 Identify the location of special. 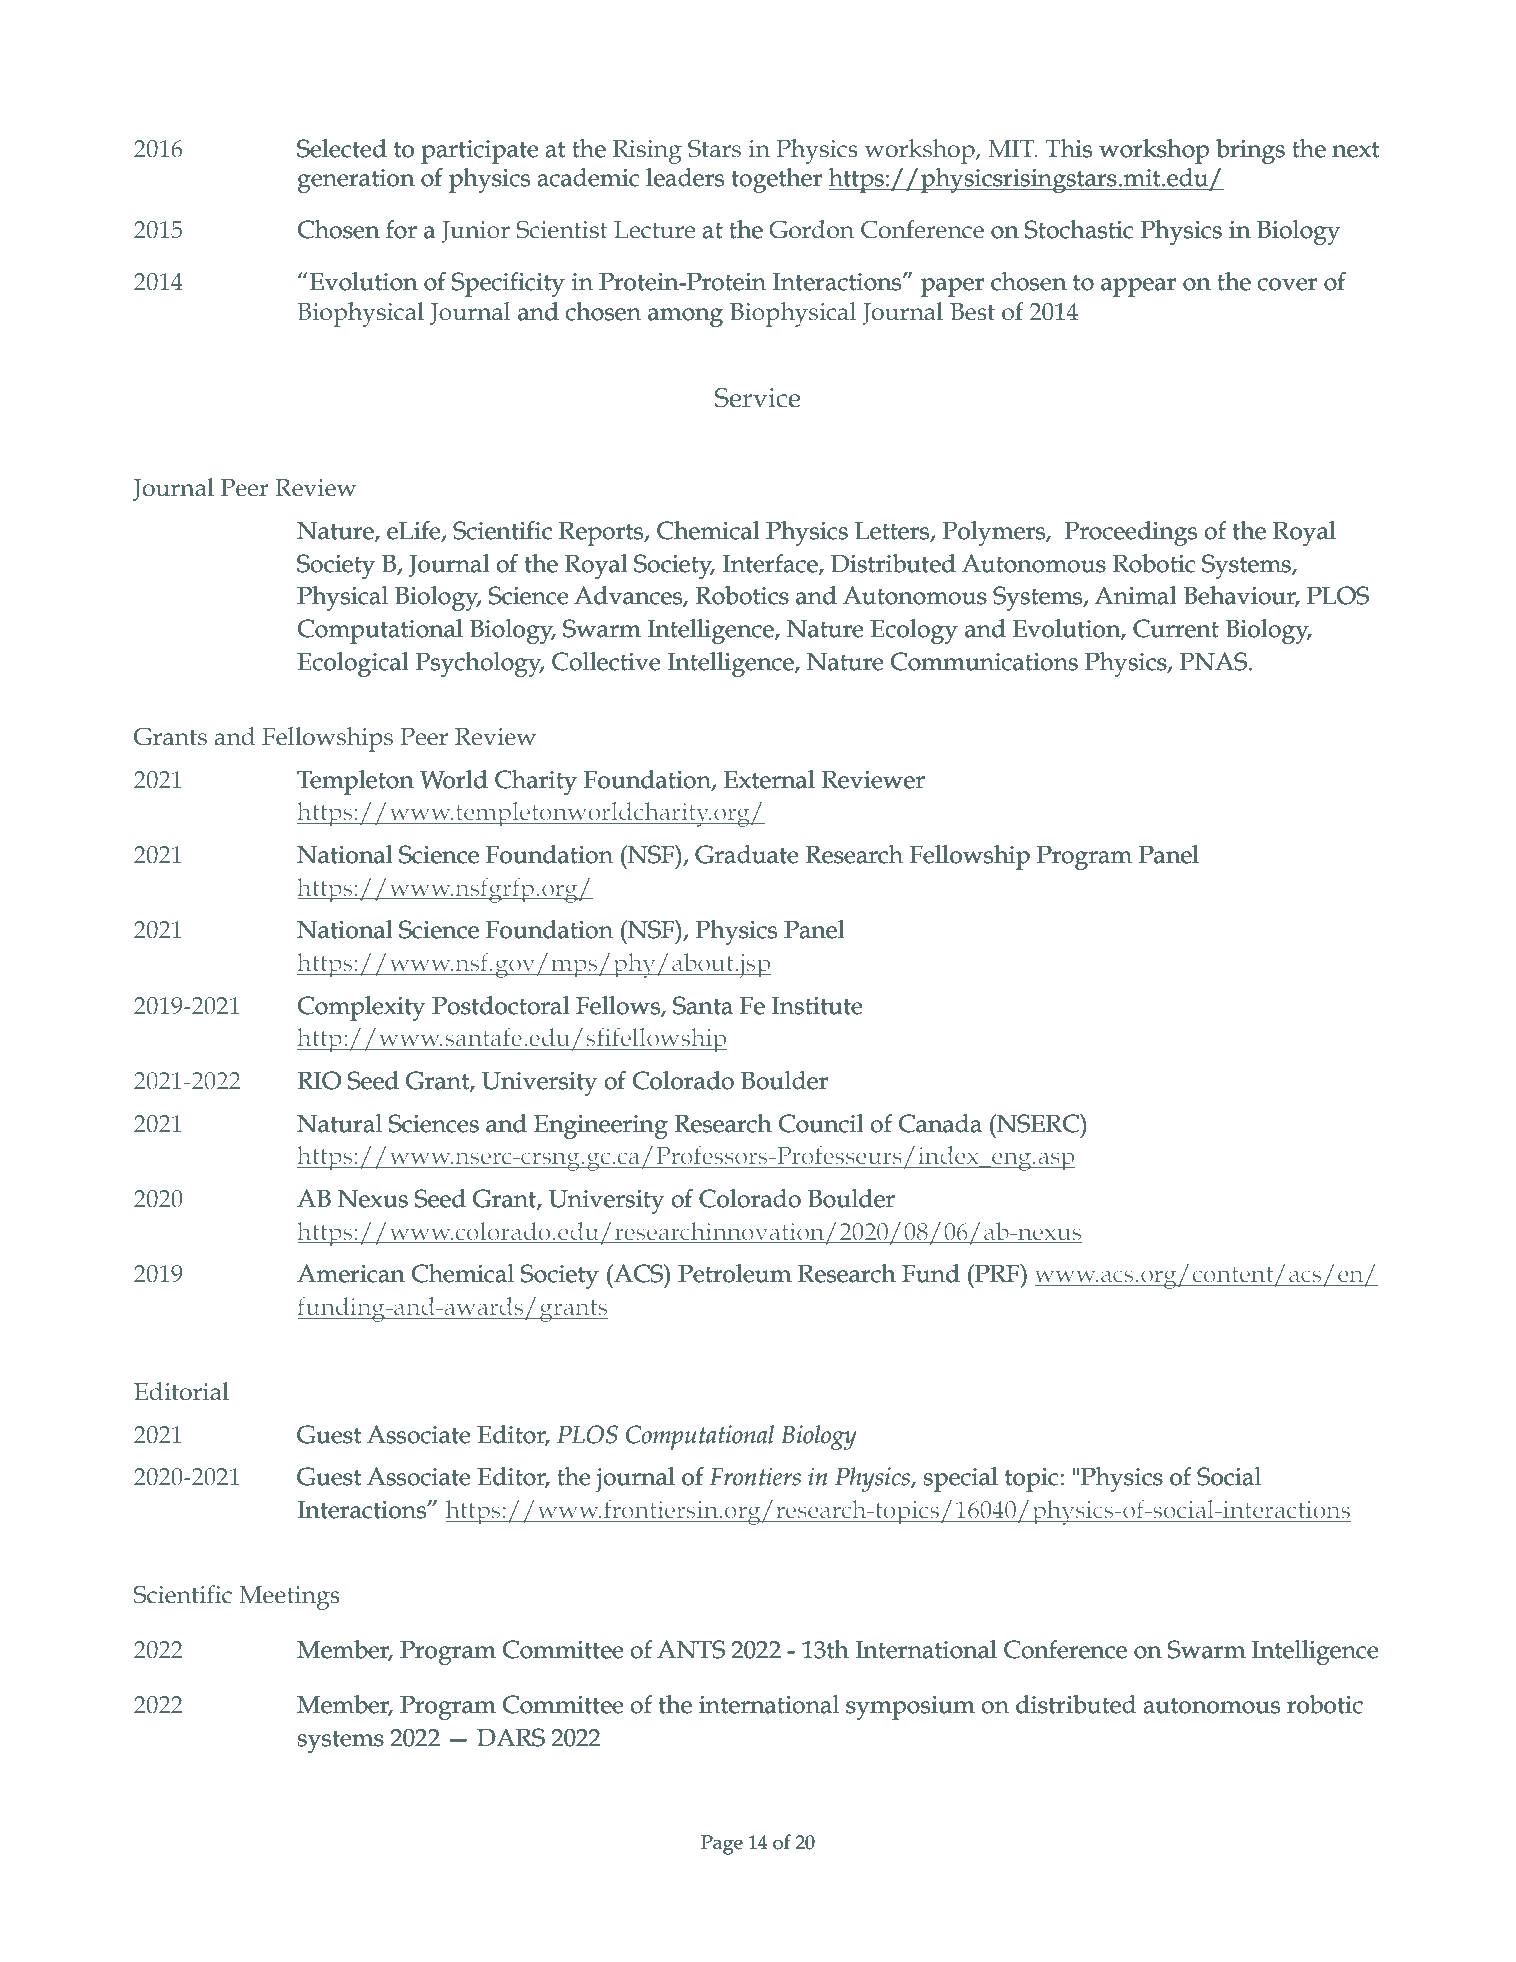
(961, 1479).
